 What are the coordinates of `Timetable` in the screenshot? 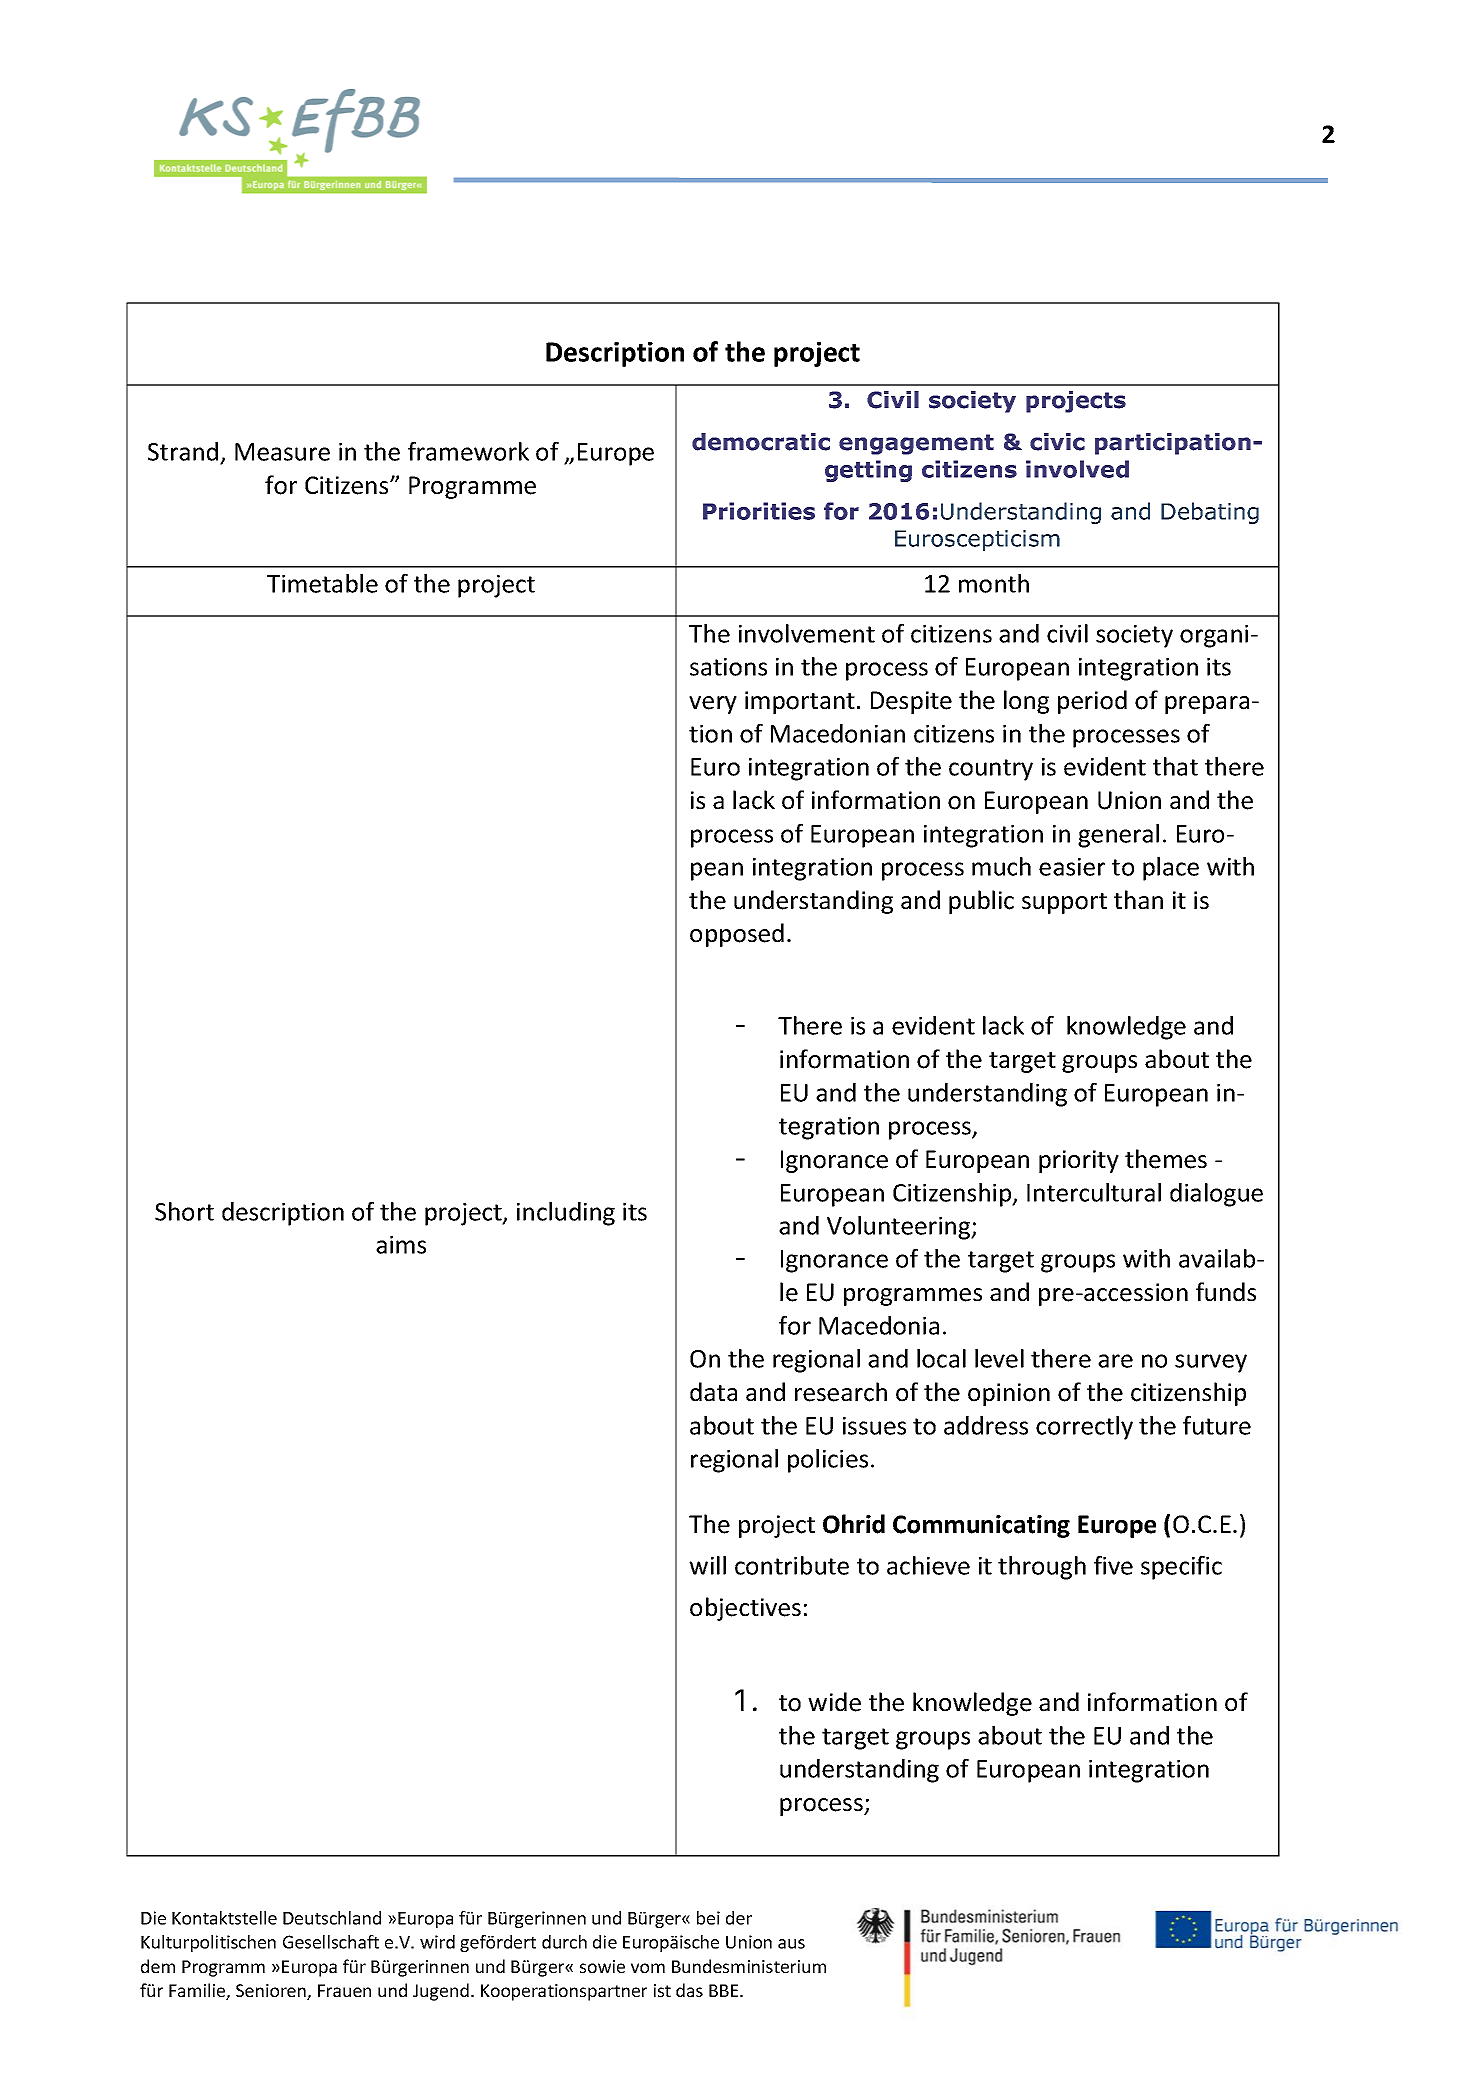 It's located at (322, 583).
